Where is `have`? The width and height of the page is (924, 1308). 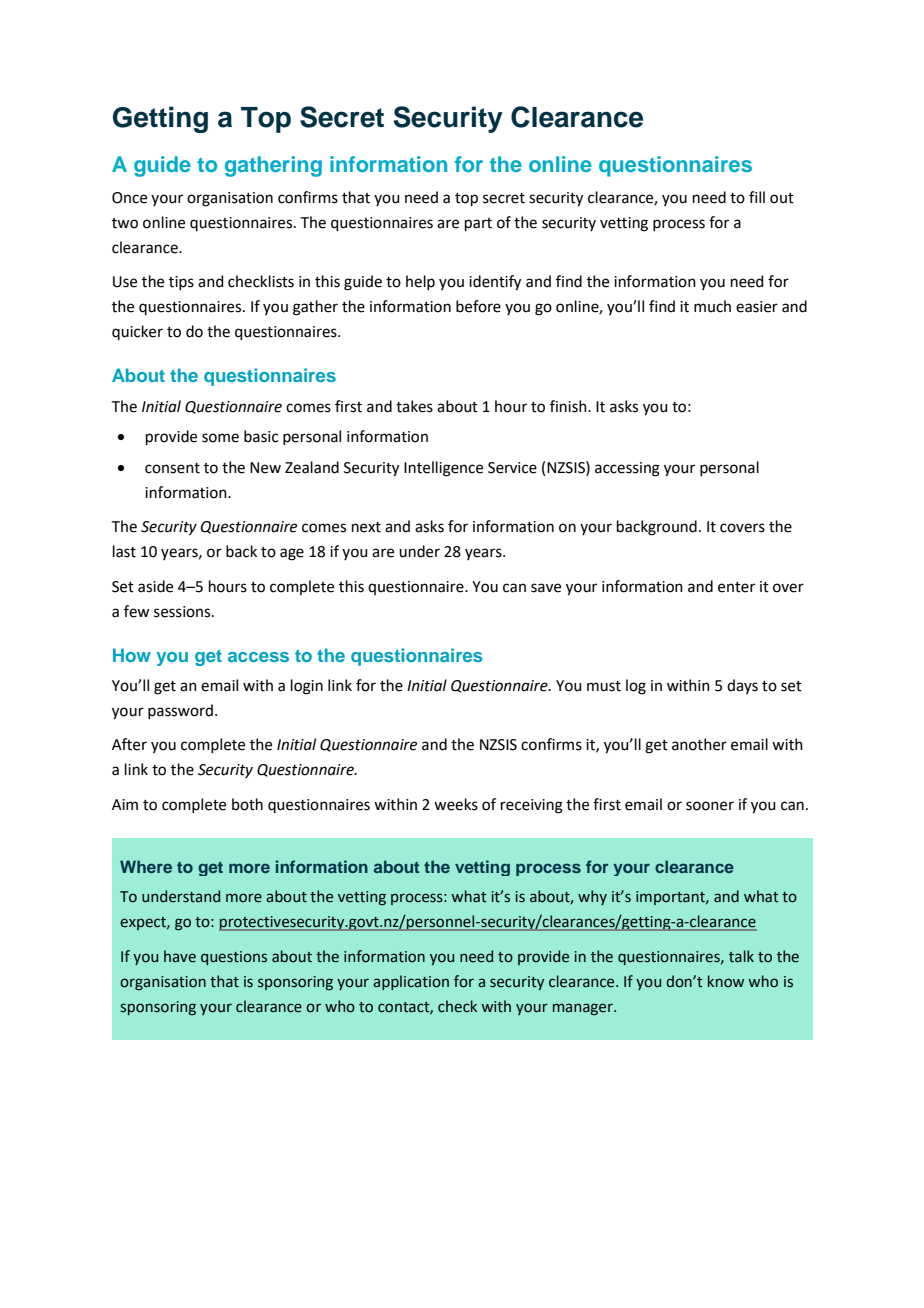
have is located at coordinates (180, 956).
